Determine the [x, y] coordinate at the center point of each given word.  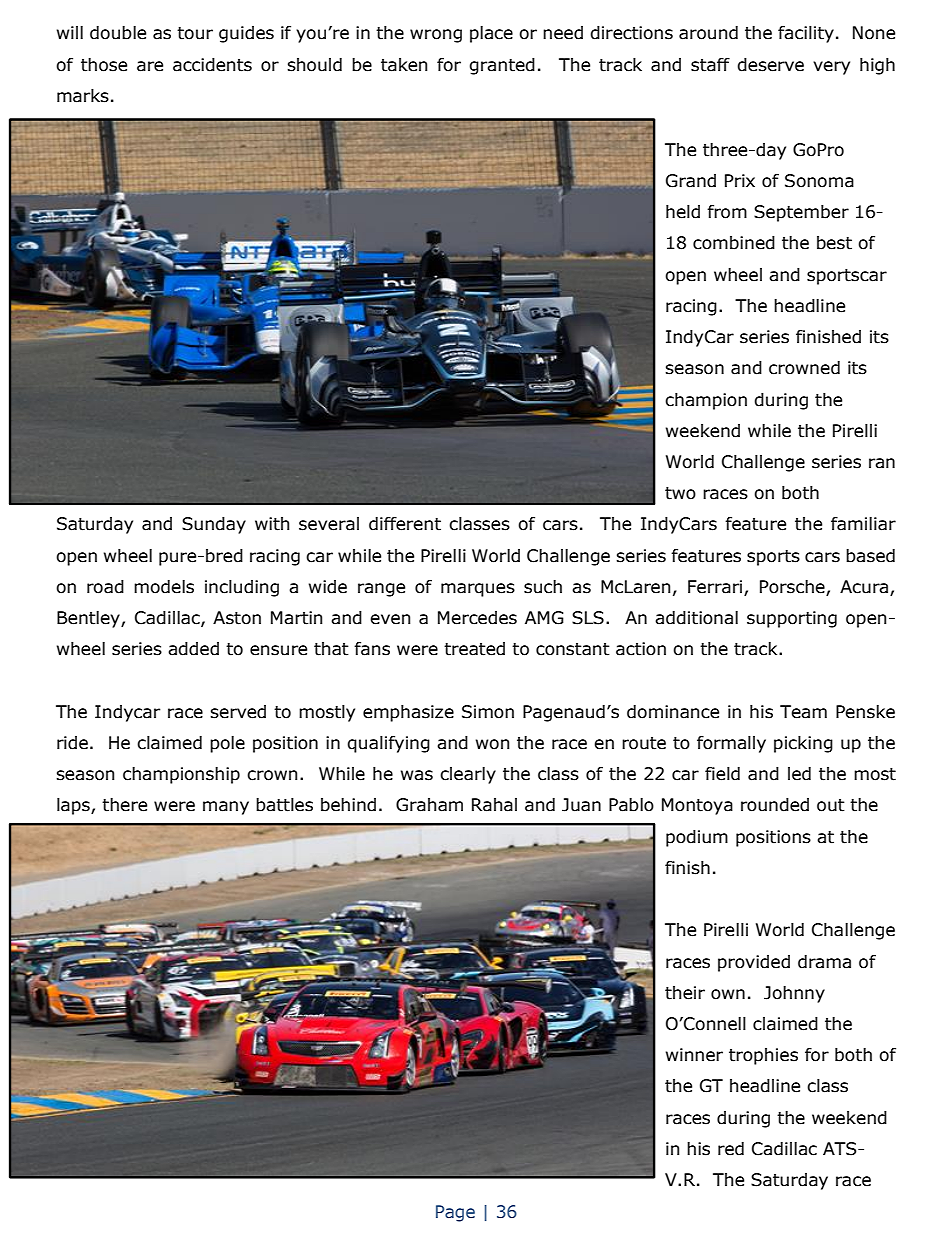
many [226, 808]
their [685, 993]
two [680, 493]
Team [803, 712]
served [238, 712]
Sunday [214, 525]
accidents [212, 65]
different [405, 524]
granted [502, 66]
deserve [770, 65]
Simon [488, 712]
